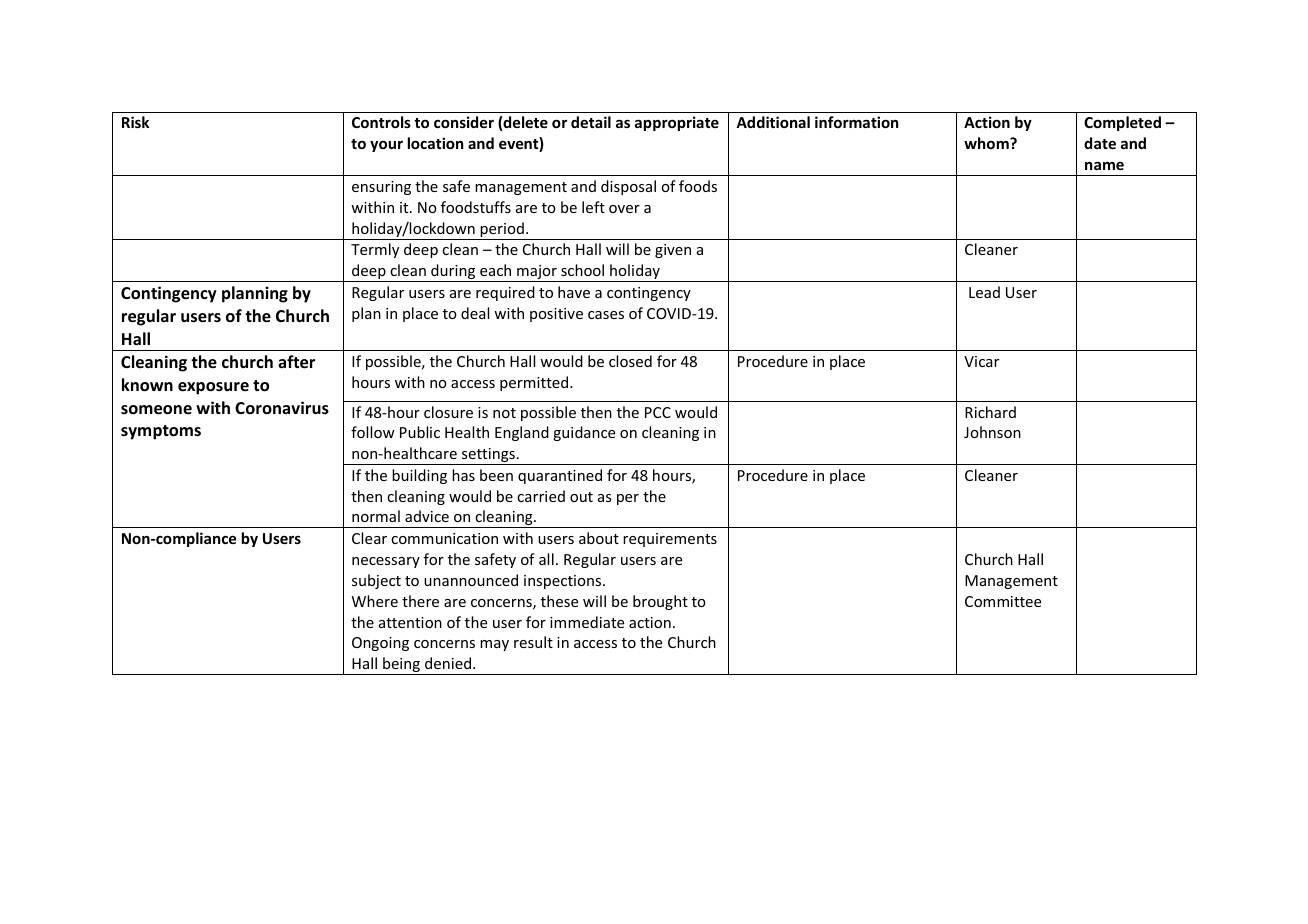  Describe the element at coordinates (213, 388) in the page. I see `exposure` at that location.
